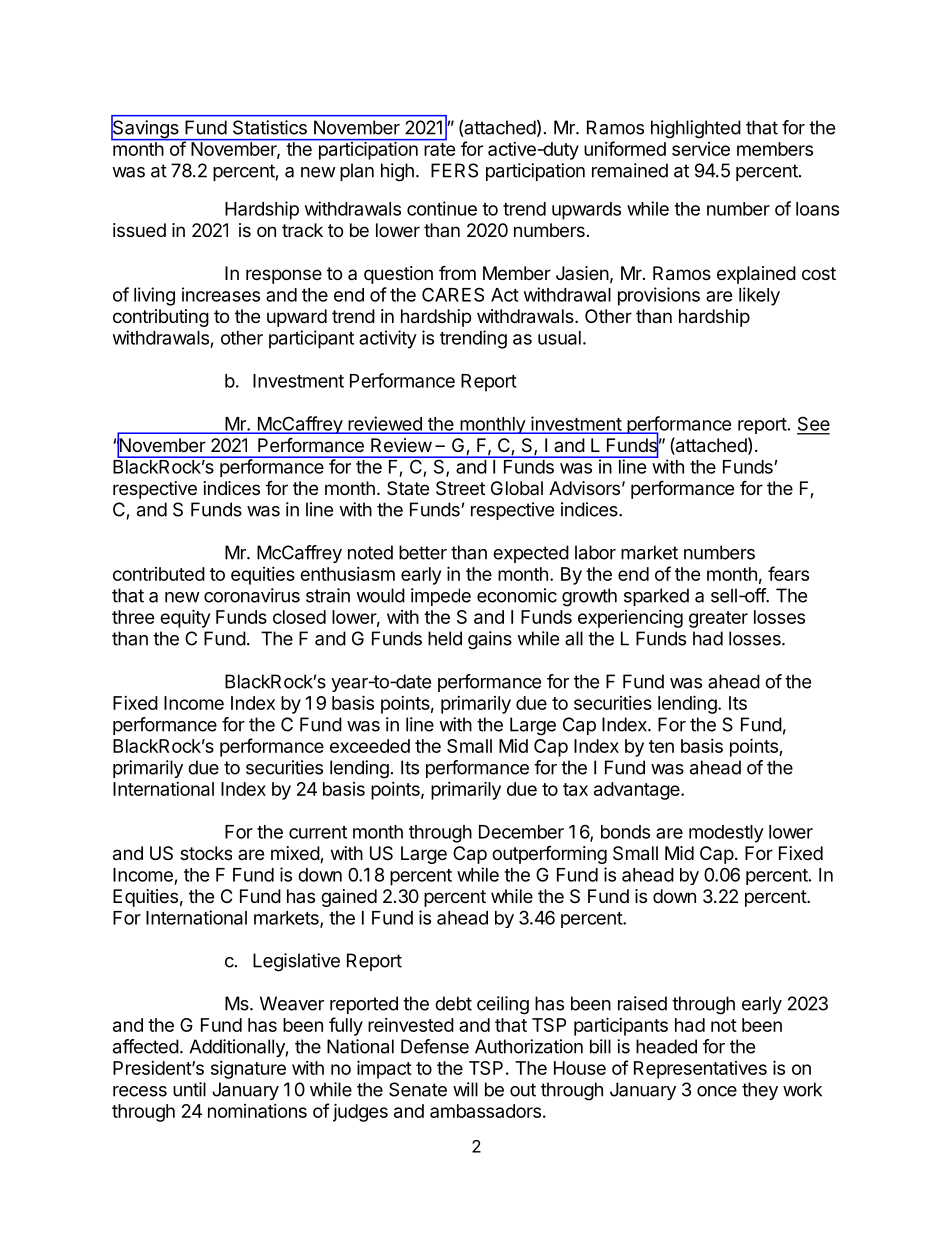 The image size is (952, 1233). Describe the element at coordinates (442, 208) in the screenshot. I see `continue` at that location.
